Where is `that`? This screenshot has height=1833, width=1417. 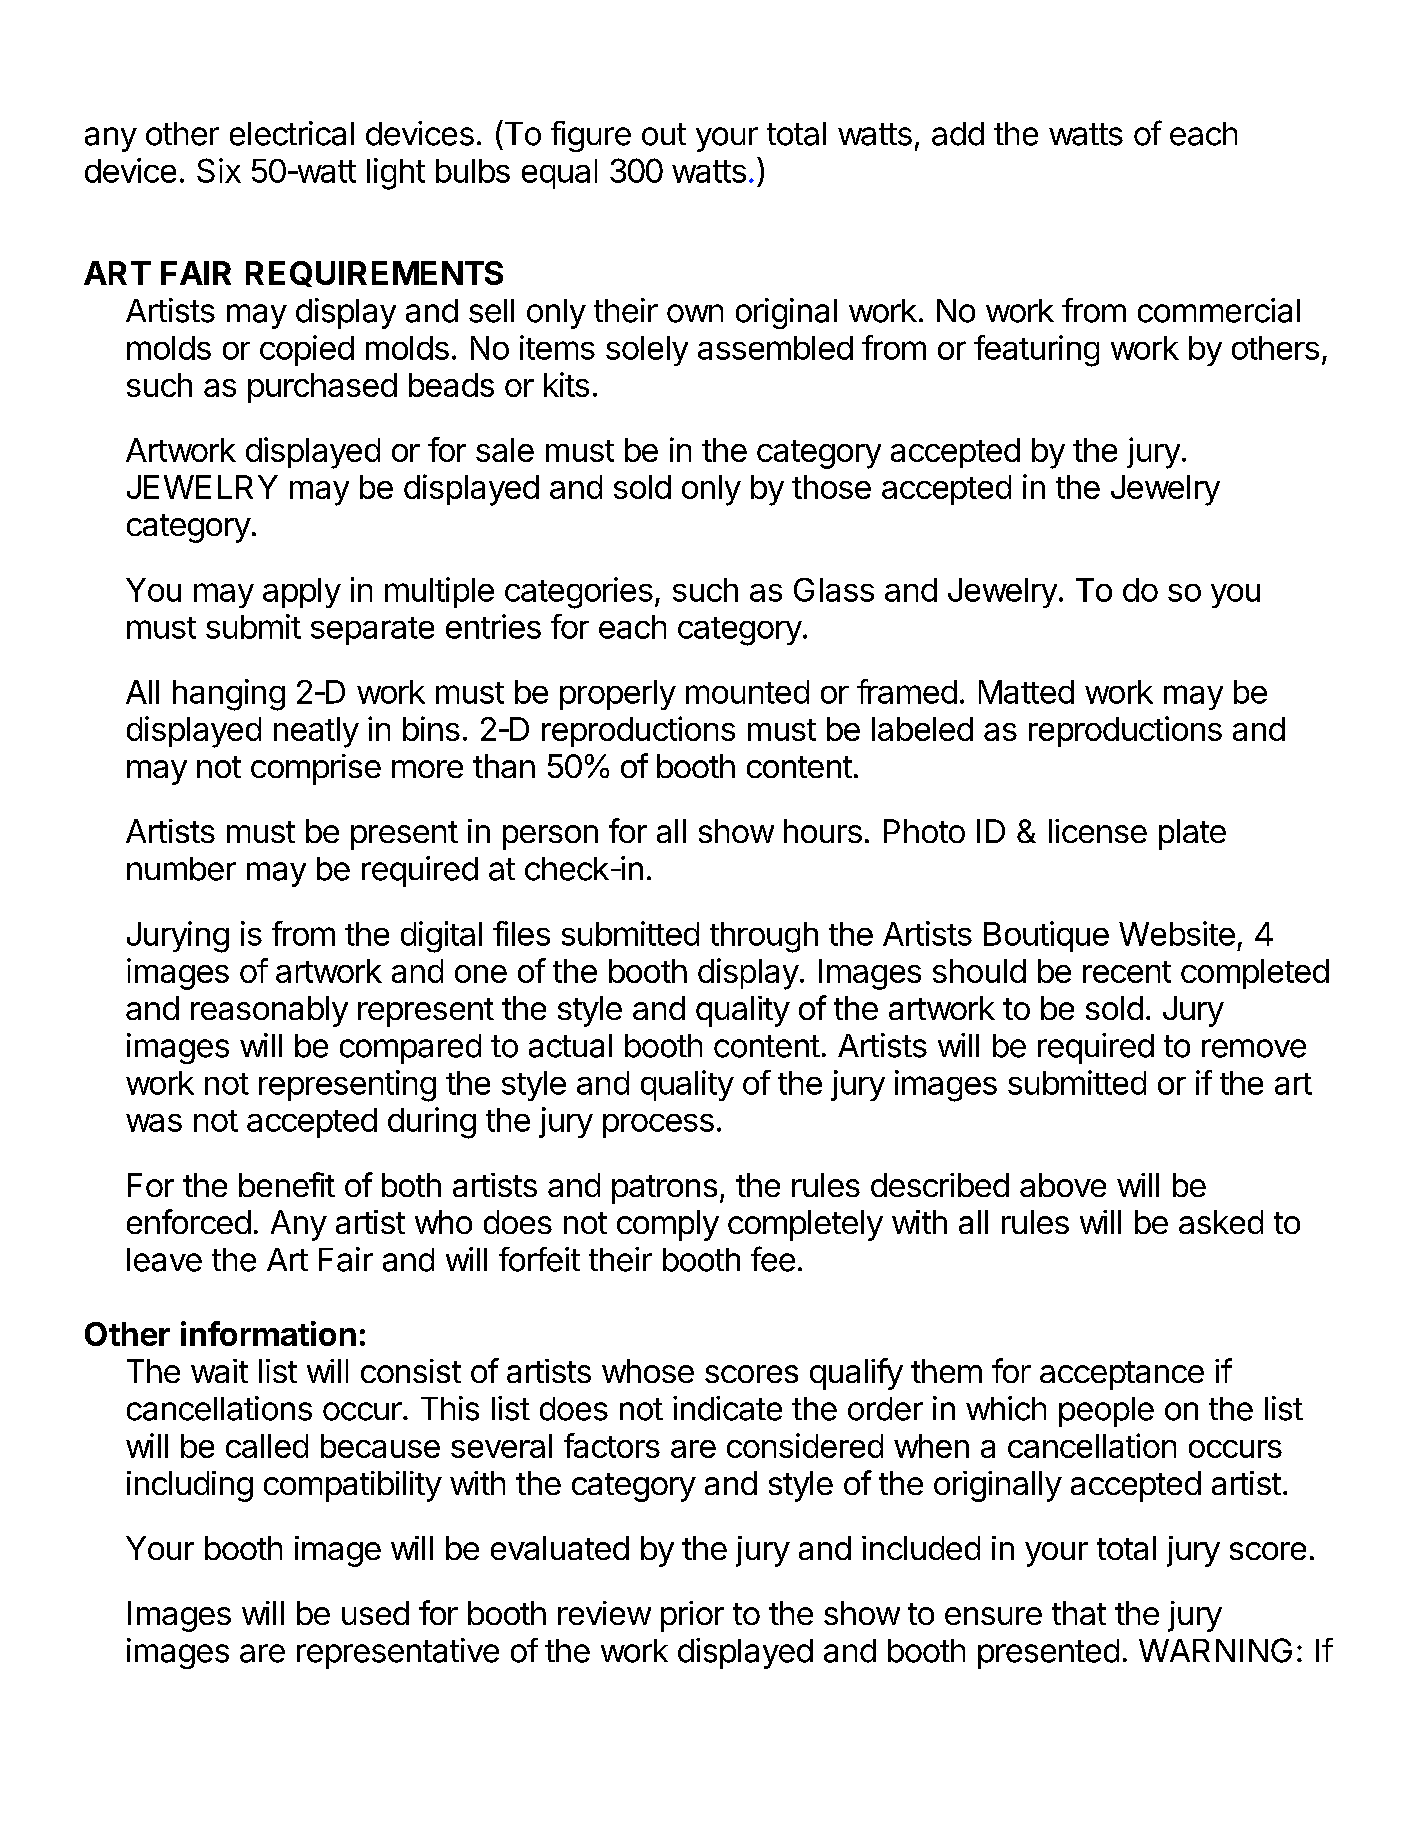 that is located at coordinates (1079, 1613).
